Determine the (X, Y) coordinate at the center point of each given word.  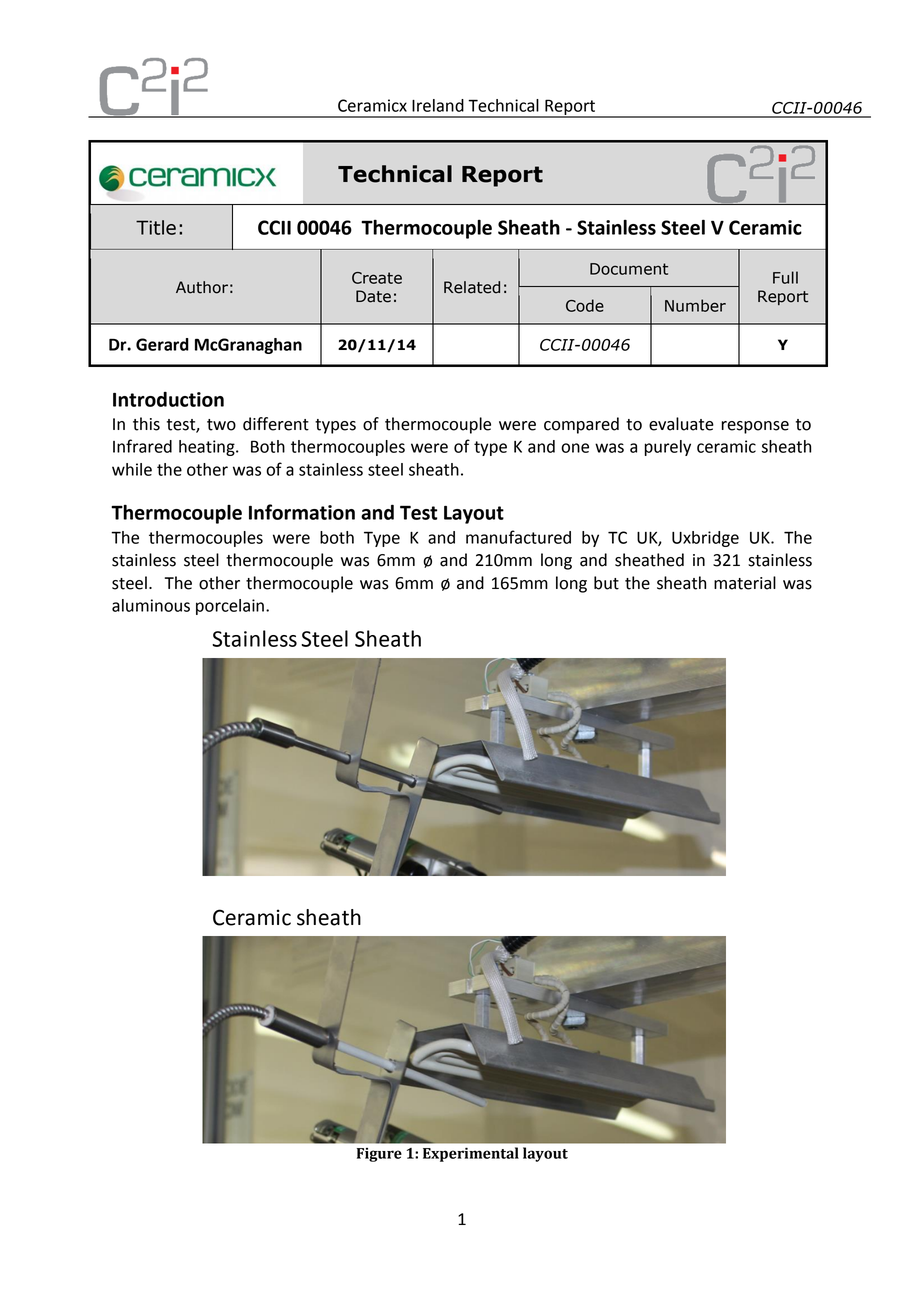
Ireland (438, 105)
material (745, 583)
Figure (379, 1155)
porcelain (230, 607)
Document (629, 269)
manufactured (518, 537)
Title (156, 227)
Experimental (471, 1154)
